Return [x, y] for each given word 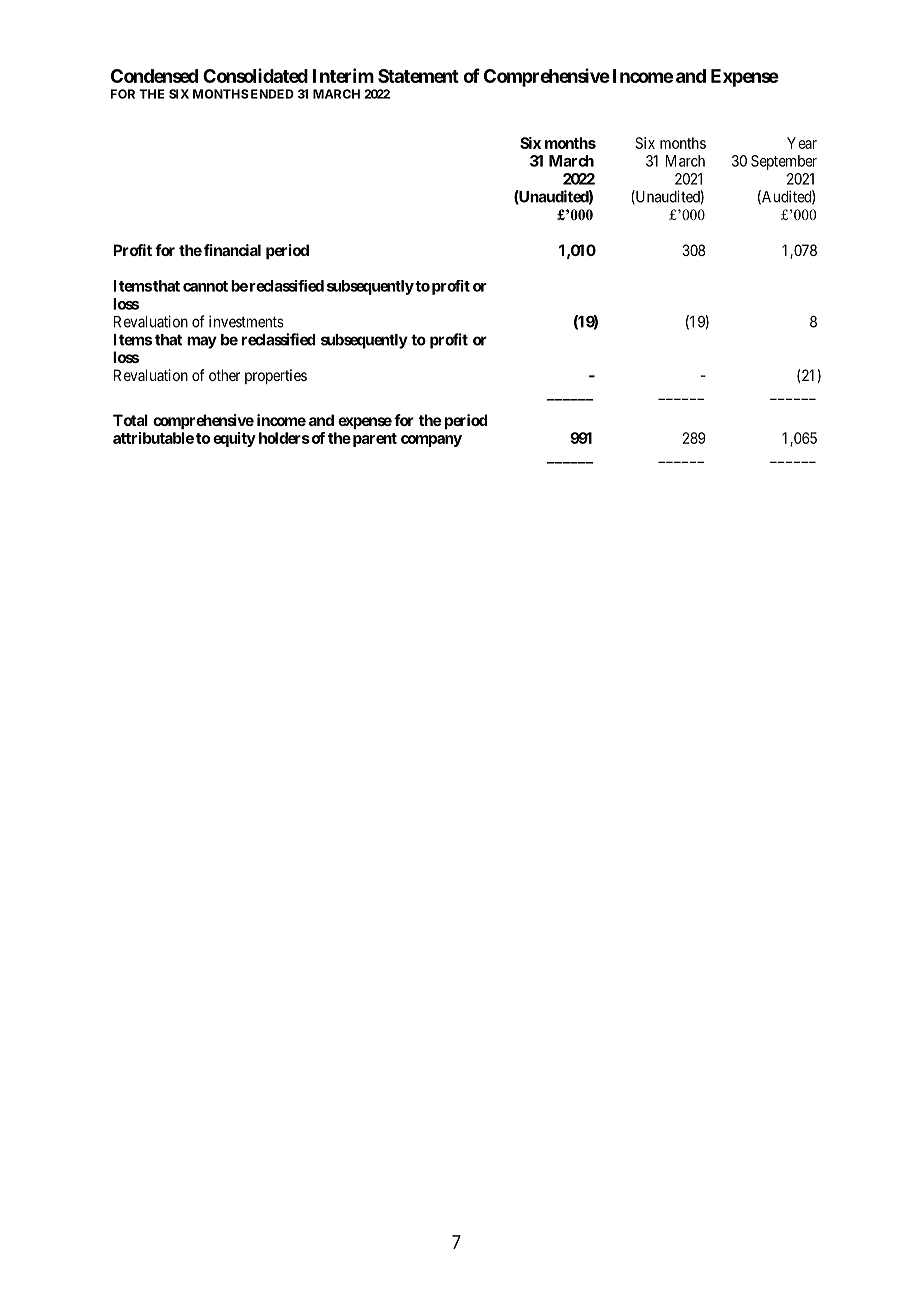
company [431, 441]
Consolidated [255, 75]
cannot [205, 286]
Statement [418, 76]
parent [373, 440]
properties [276, 376]
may [202, 342]
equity [234, 439]
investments [246, 321]
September [784, 162]
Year [802, 143]
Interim [343, 75]
